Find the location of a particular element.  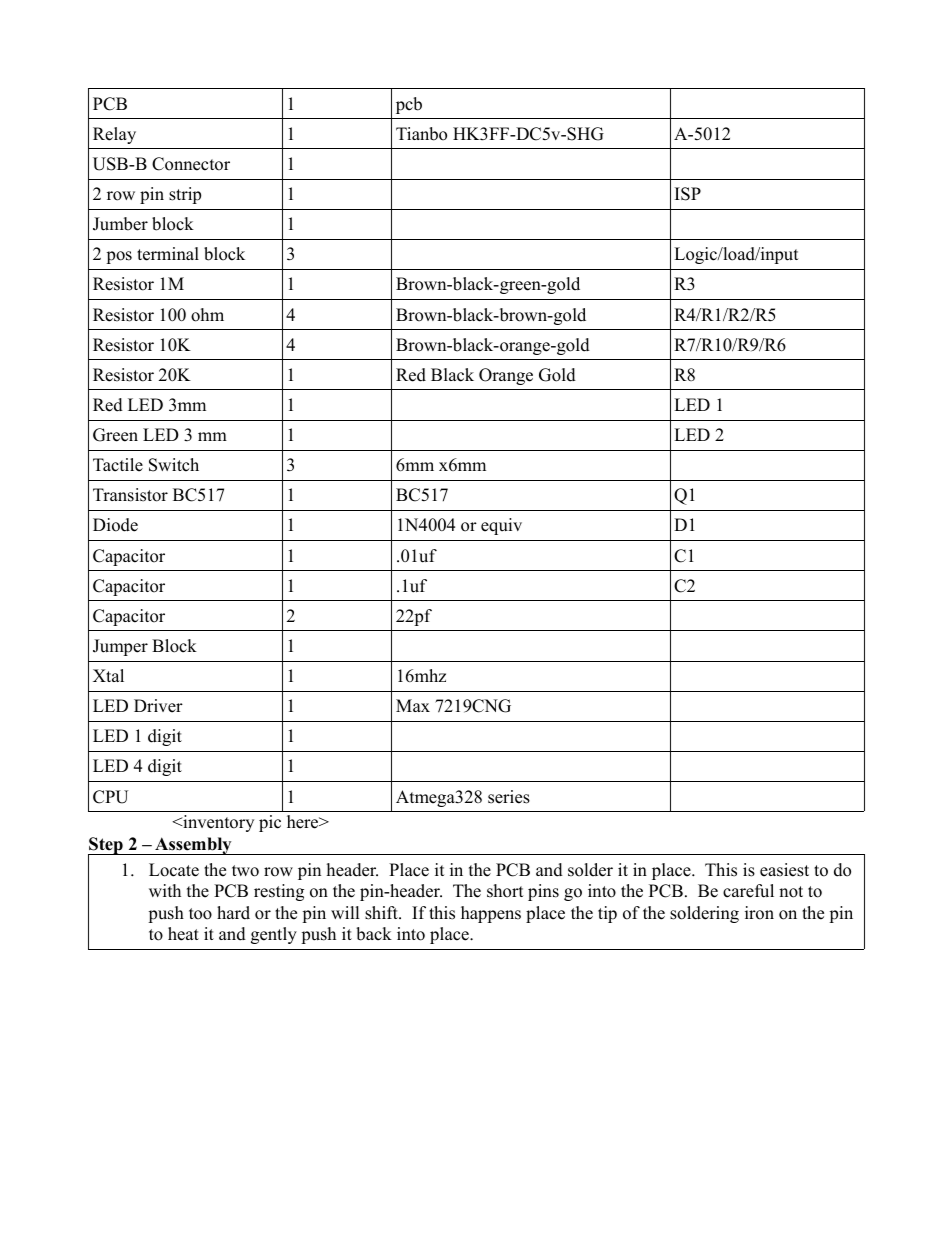

Connector is located at coordinates (191, 164).
